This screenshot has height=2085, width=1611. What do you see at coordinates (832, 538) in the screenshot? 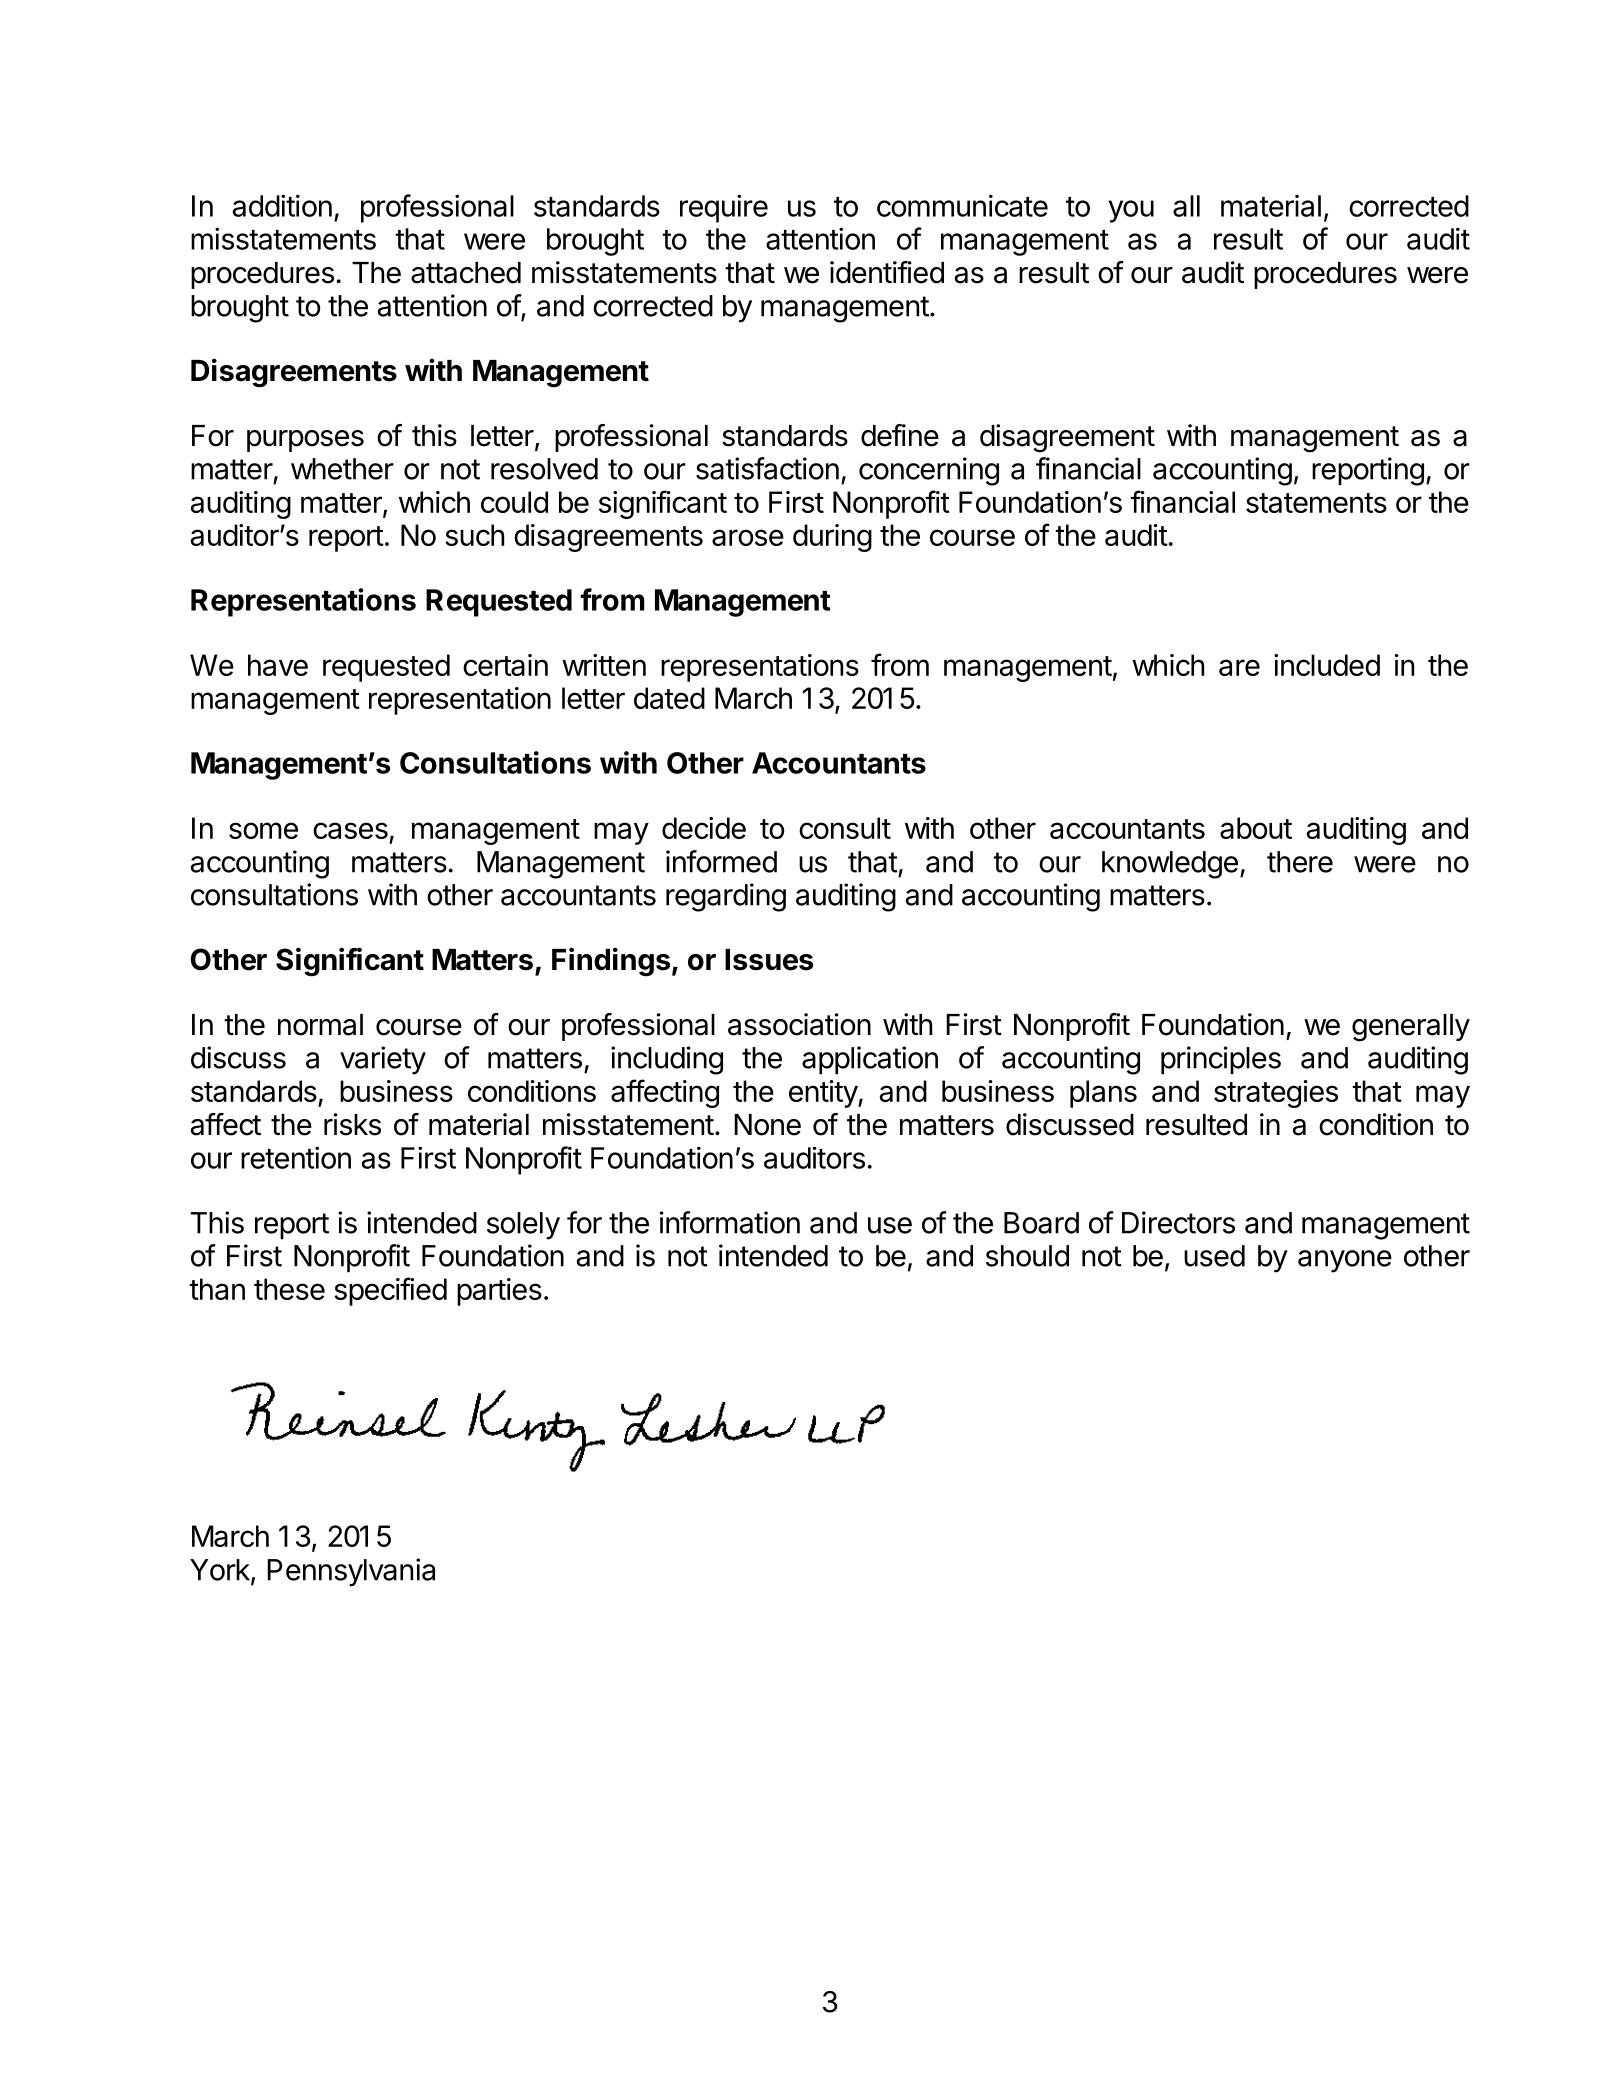
I see `during` at bounding box center [832, 538].
